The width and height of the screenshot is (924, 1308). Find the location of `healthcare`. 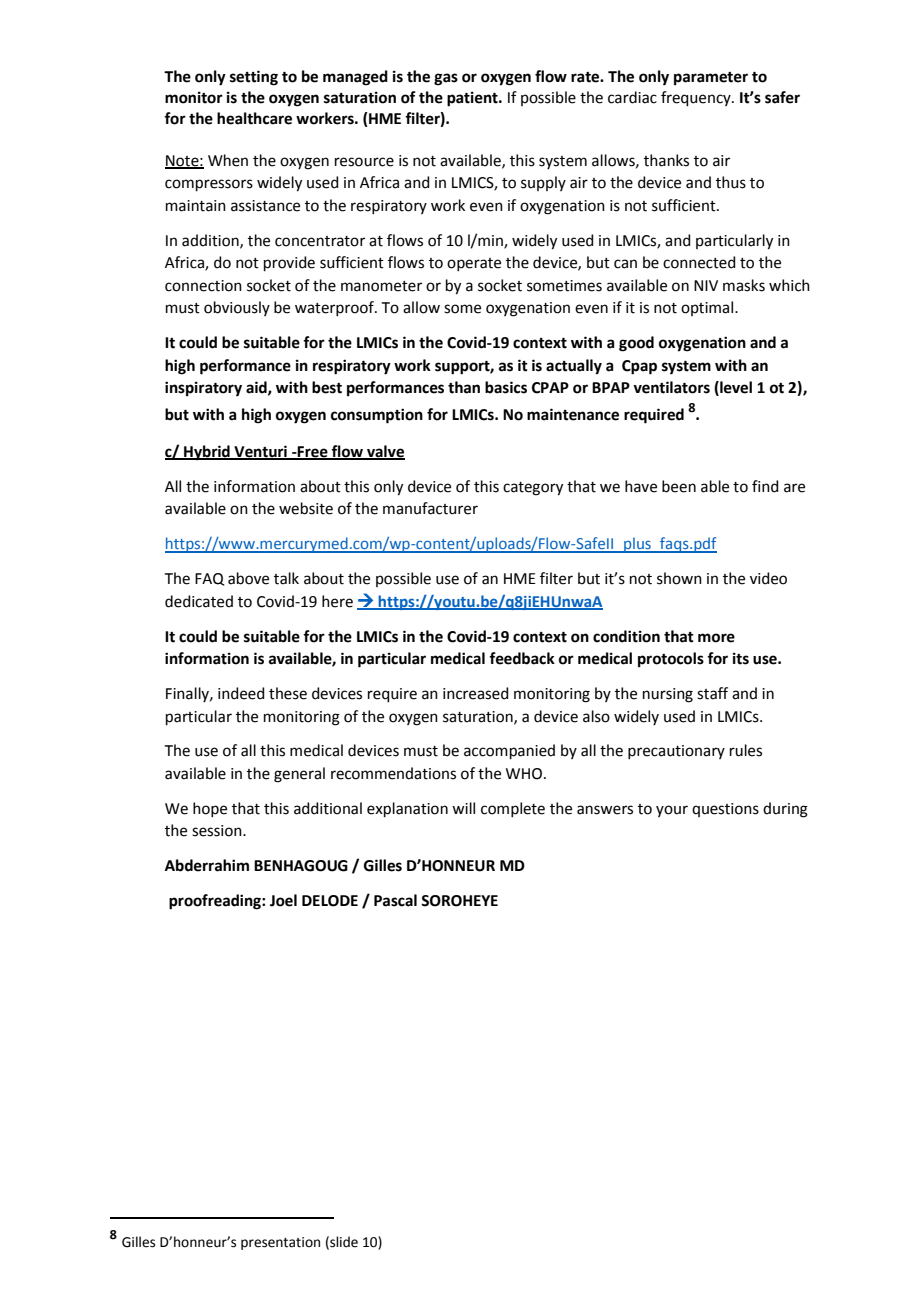

healthcare is located at coordinates (254, 118).
